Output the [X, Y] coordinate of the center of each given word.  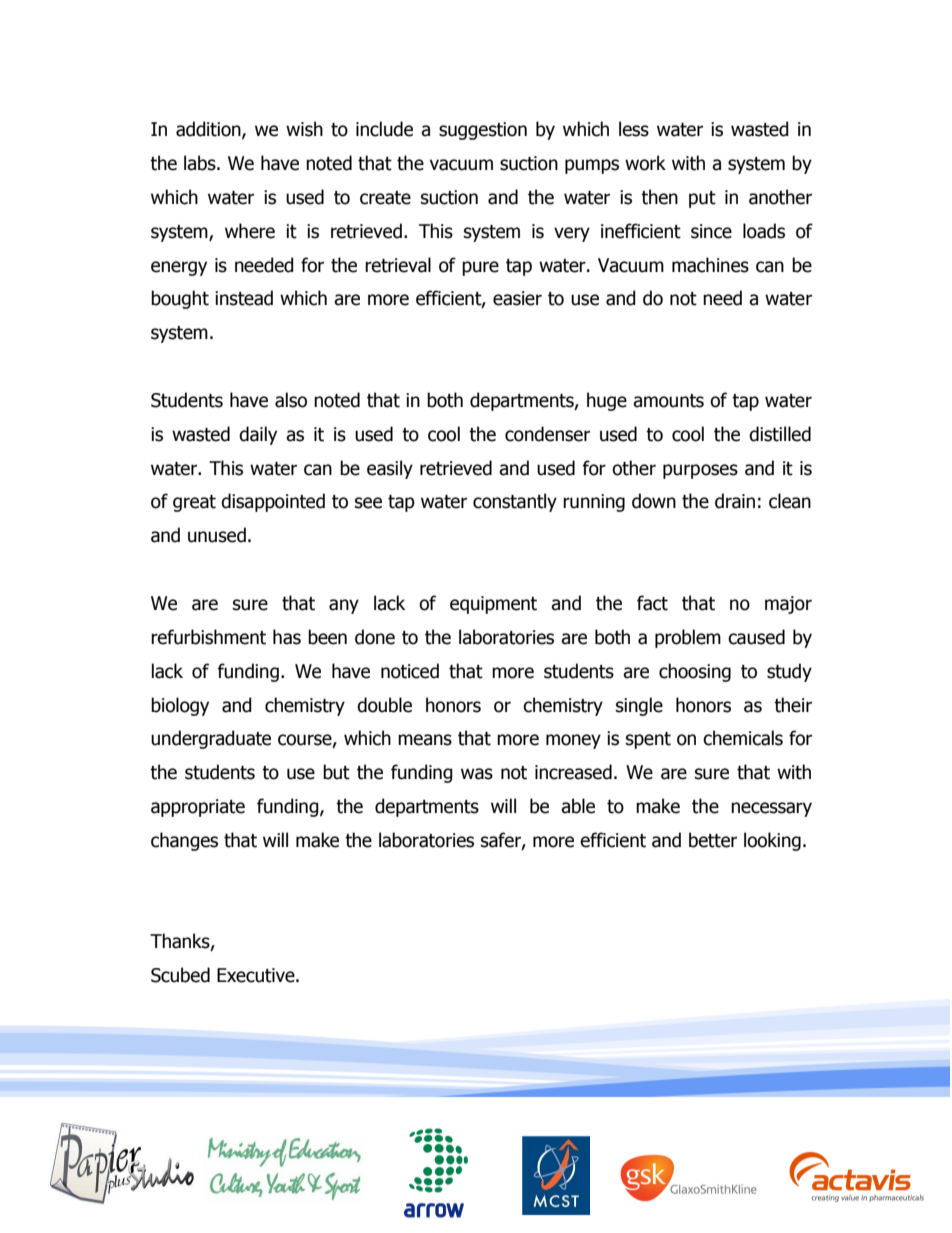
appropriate [198, 808]
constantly [515, 502]
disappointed [273, 502]
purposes [700, 471]
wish [304, 129]
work [645, 163]
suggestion [483, 131]
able [578, 806]
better [713, 840]
